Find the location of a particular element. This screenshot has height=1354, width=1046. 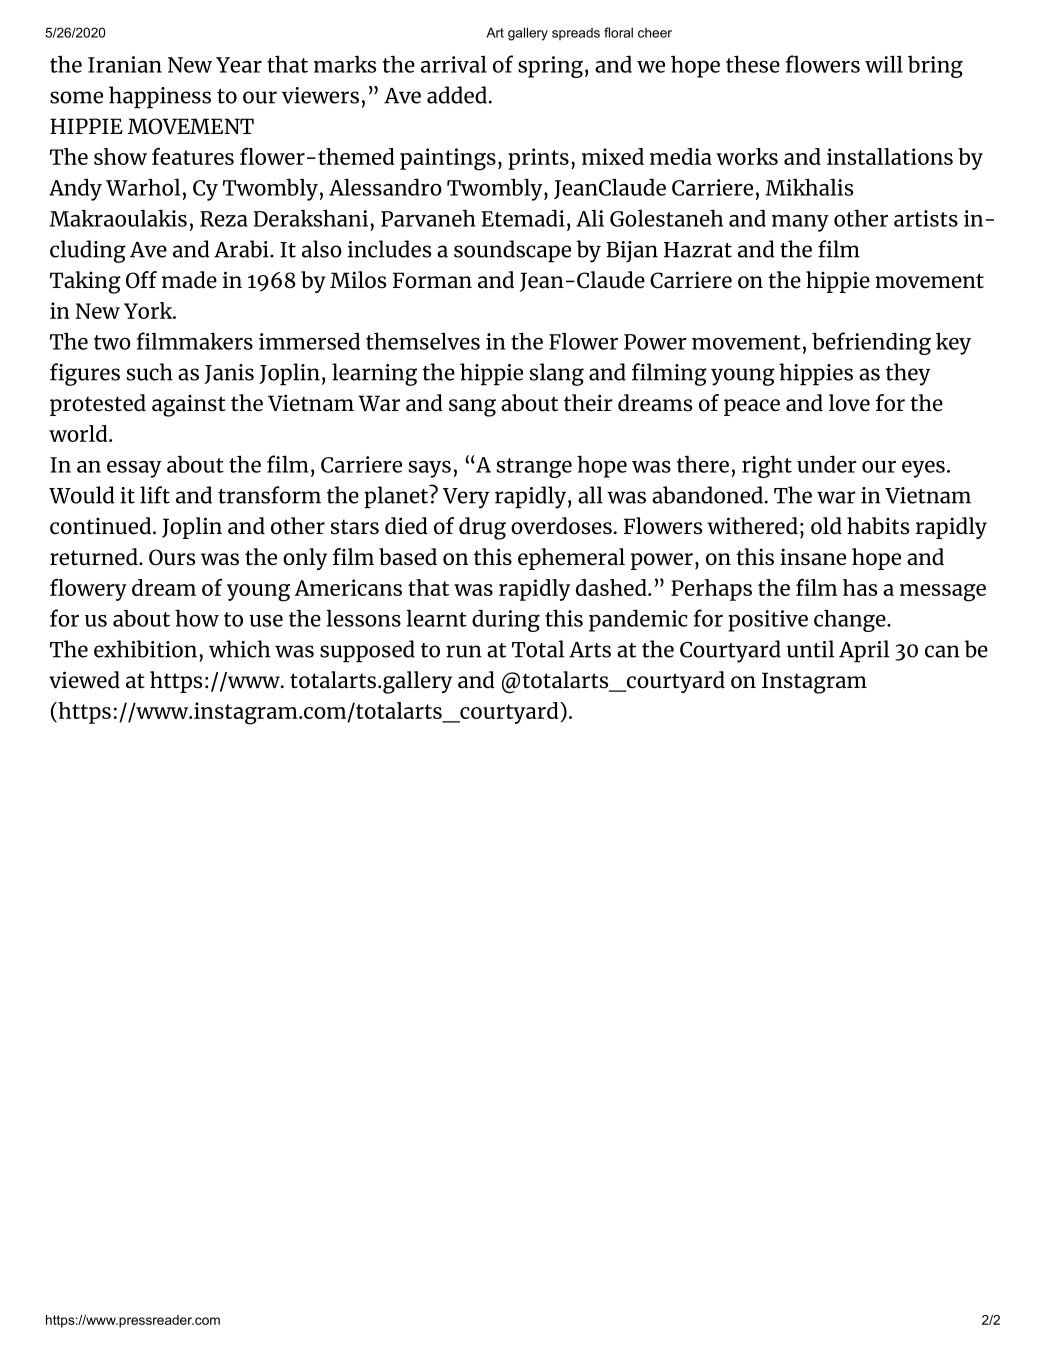

Very is located at coordinates (466, 498).
